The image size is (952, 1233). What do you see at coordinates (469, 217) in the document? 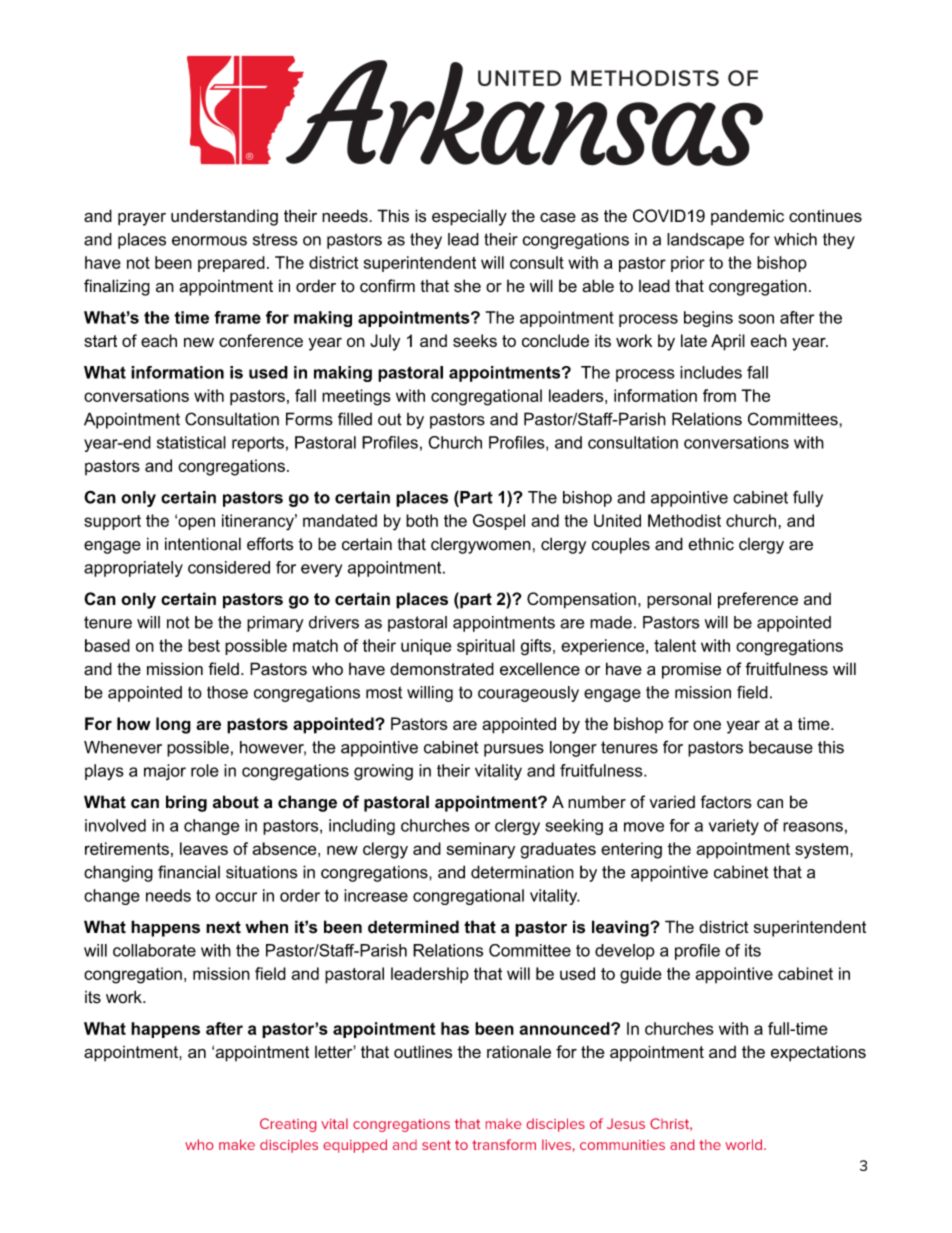
I see `especially` at bounding box center [469, 217].
